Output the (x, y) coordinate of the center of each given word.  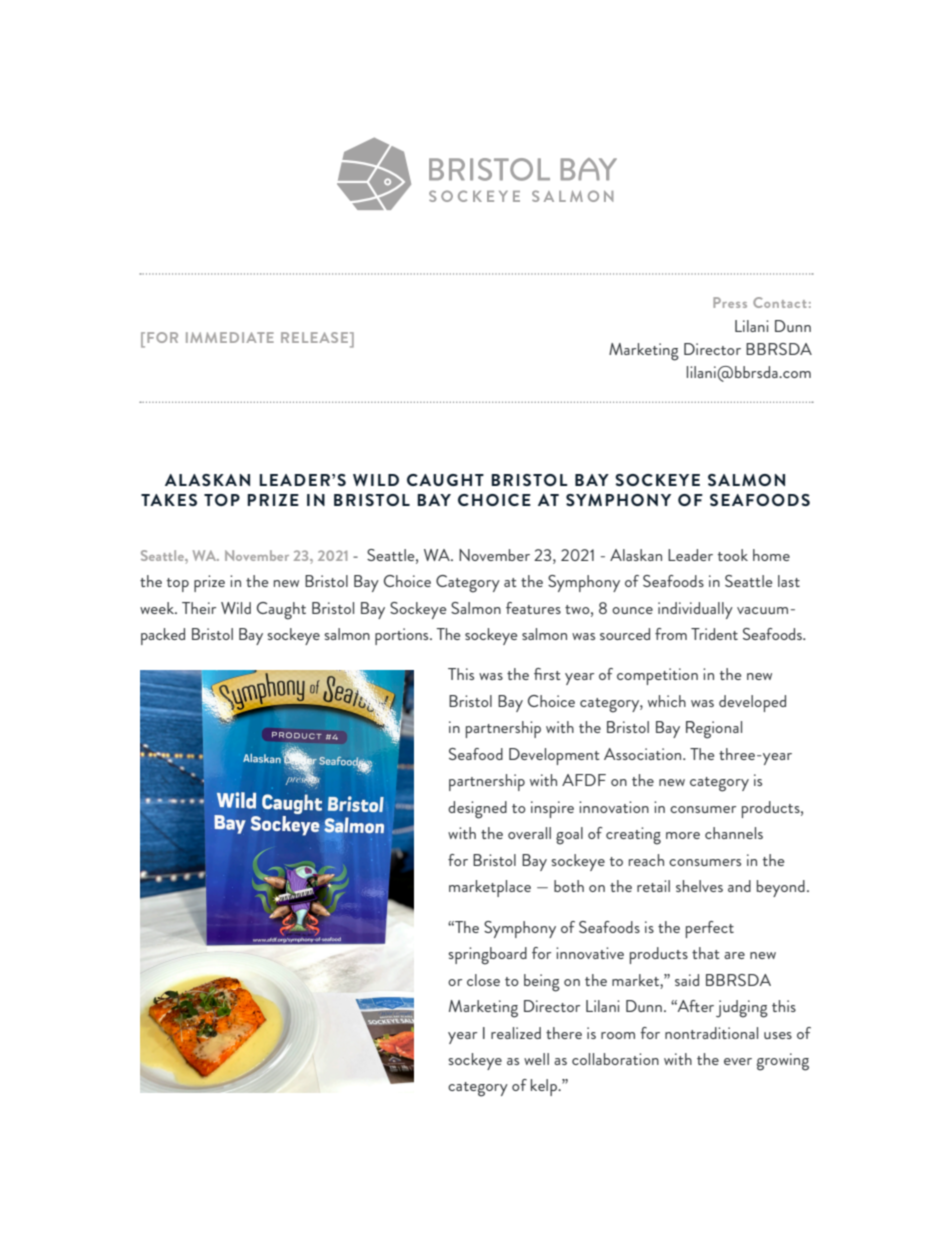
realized (516, 1033)
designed (477, 810)
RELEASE (314, 337)
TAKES (169, 500)
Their (199, 608)
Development (554, 756)
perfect (710, 929)
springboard (487, 956)
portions (403, 636)
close (483, 980)
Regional (714, 730)
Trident (714, 634)
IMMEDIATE (230, 337)
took (733, 555)
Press (730, 302)
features (533, 608)
